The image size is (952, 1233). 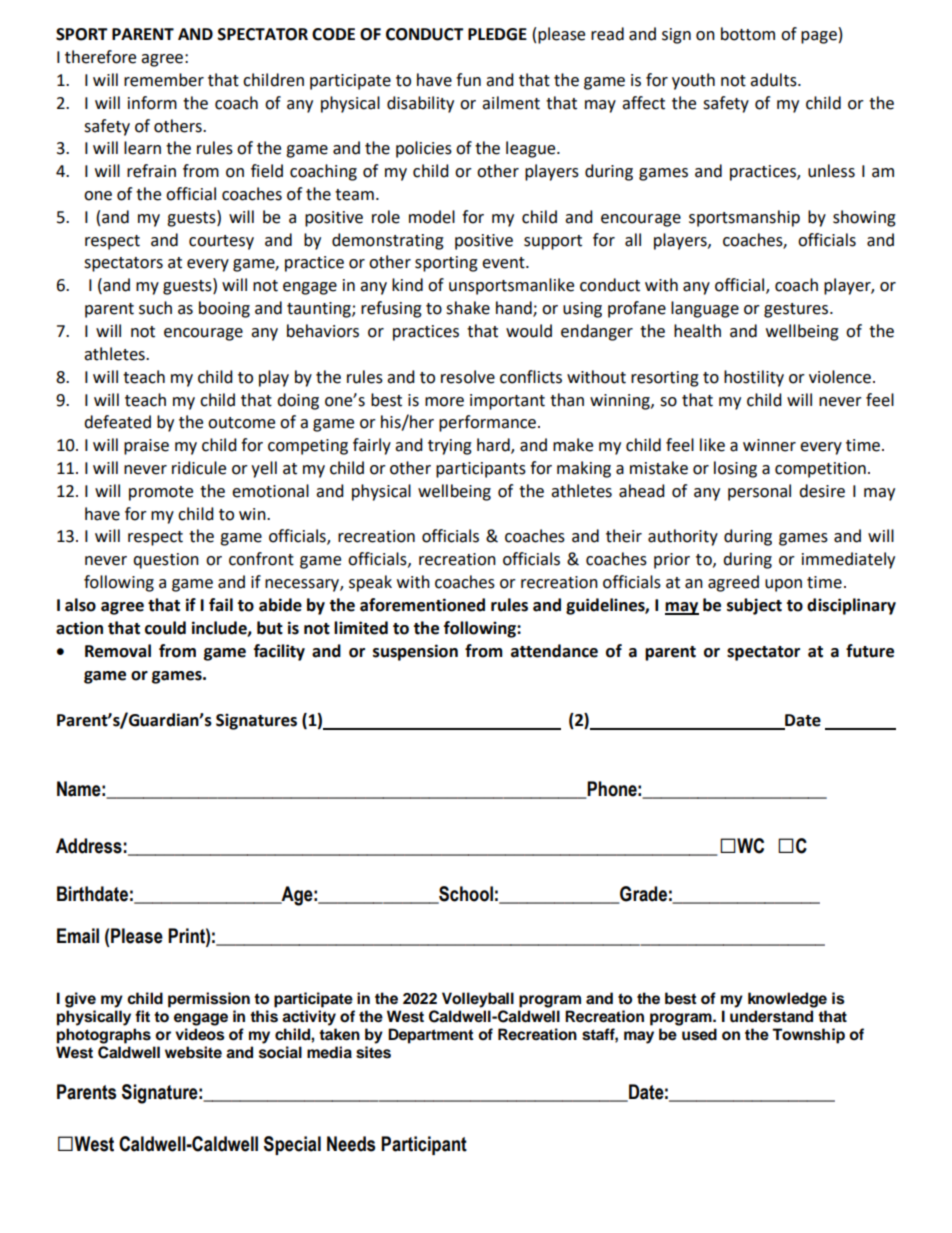 I want to click on Removal, so click(x=118, y=651).
